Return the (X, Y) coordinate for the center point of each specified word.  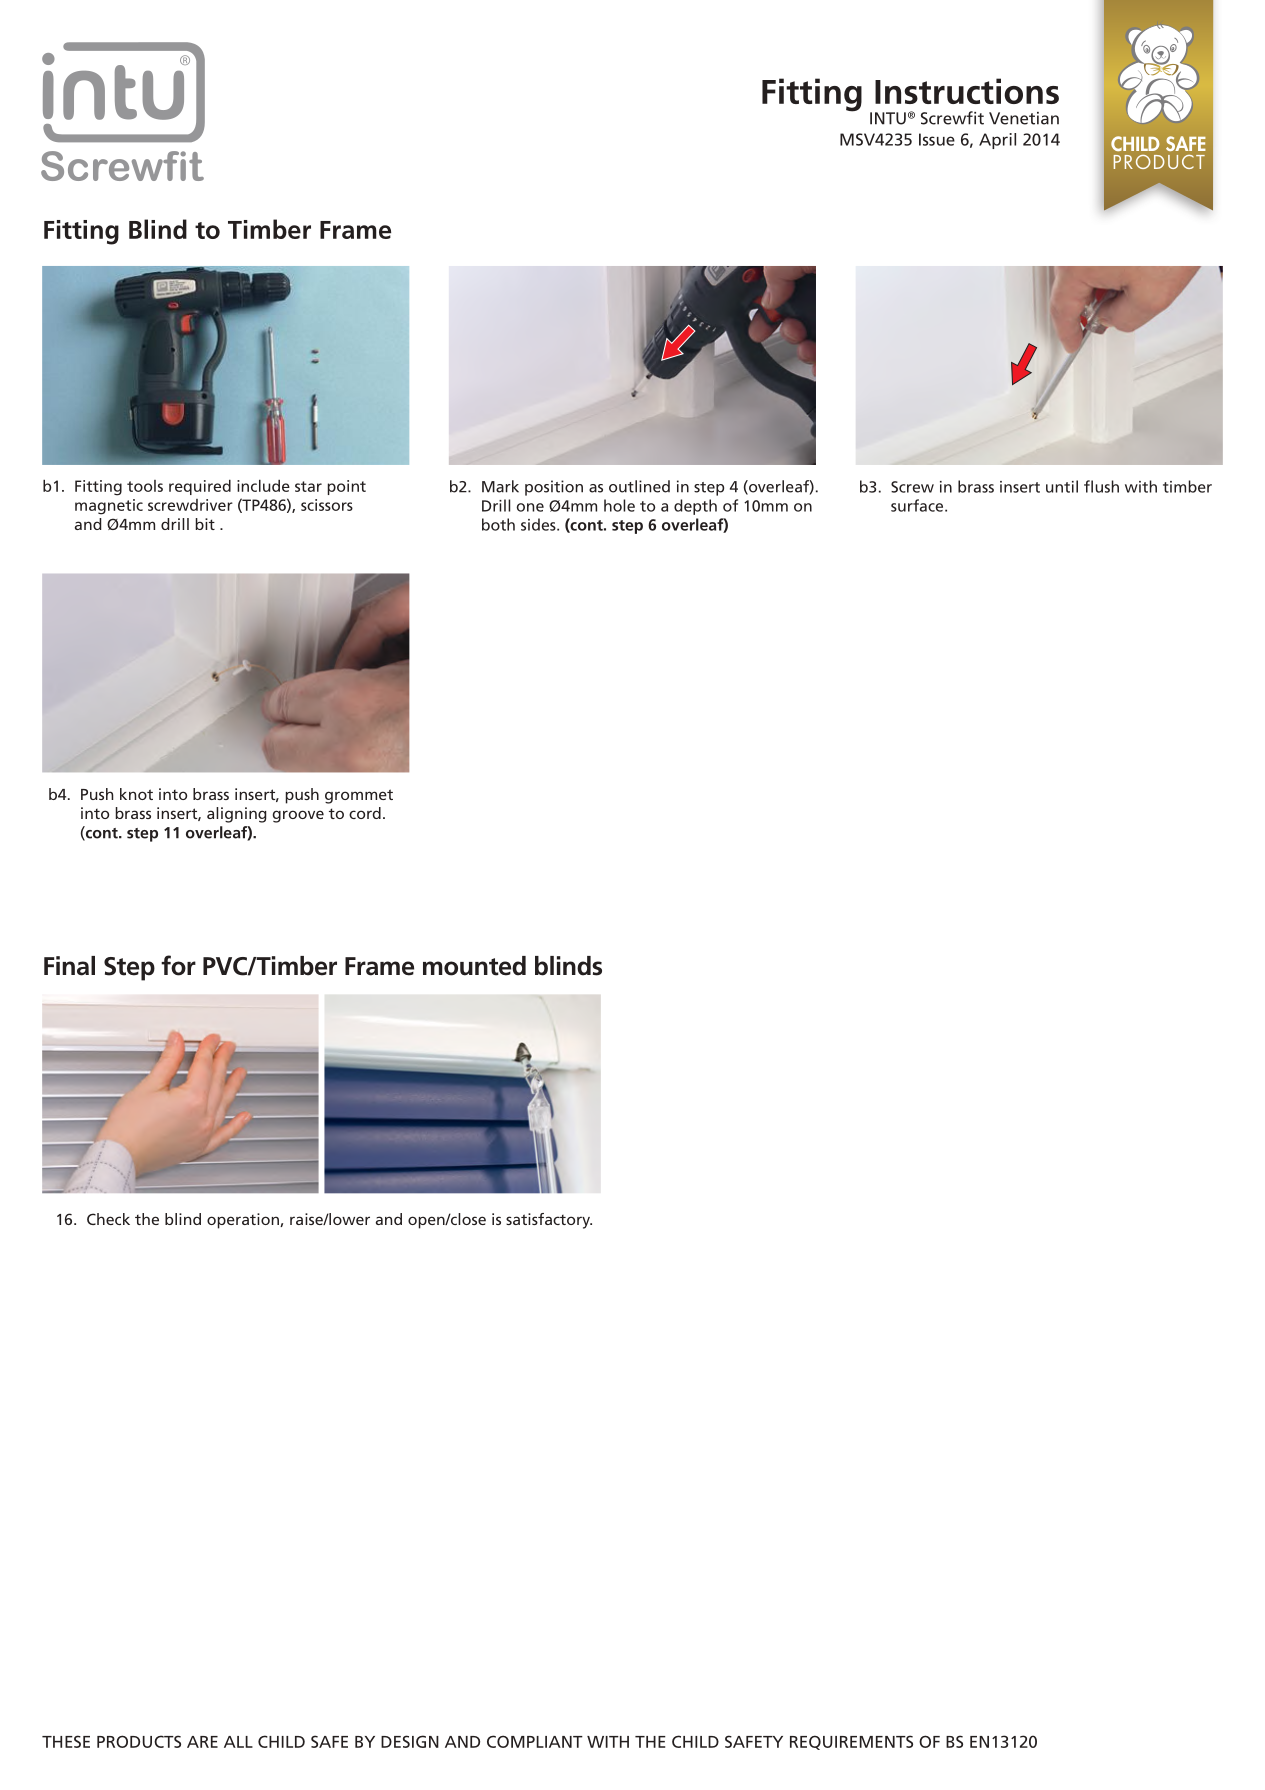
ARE (202, 1742)
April (997, 141)
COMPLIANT (535, 1741)
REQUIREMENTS (851, 1742)
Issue (937, 139)
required (200, 487)
